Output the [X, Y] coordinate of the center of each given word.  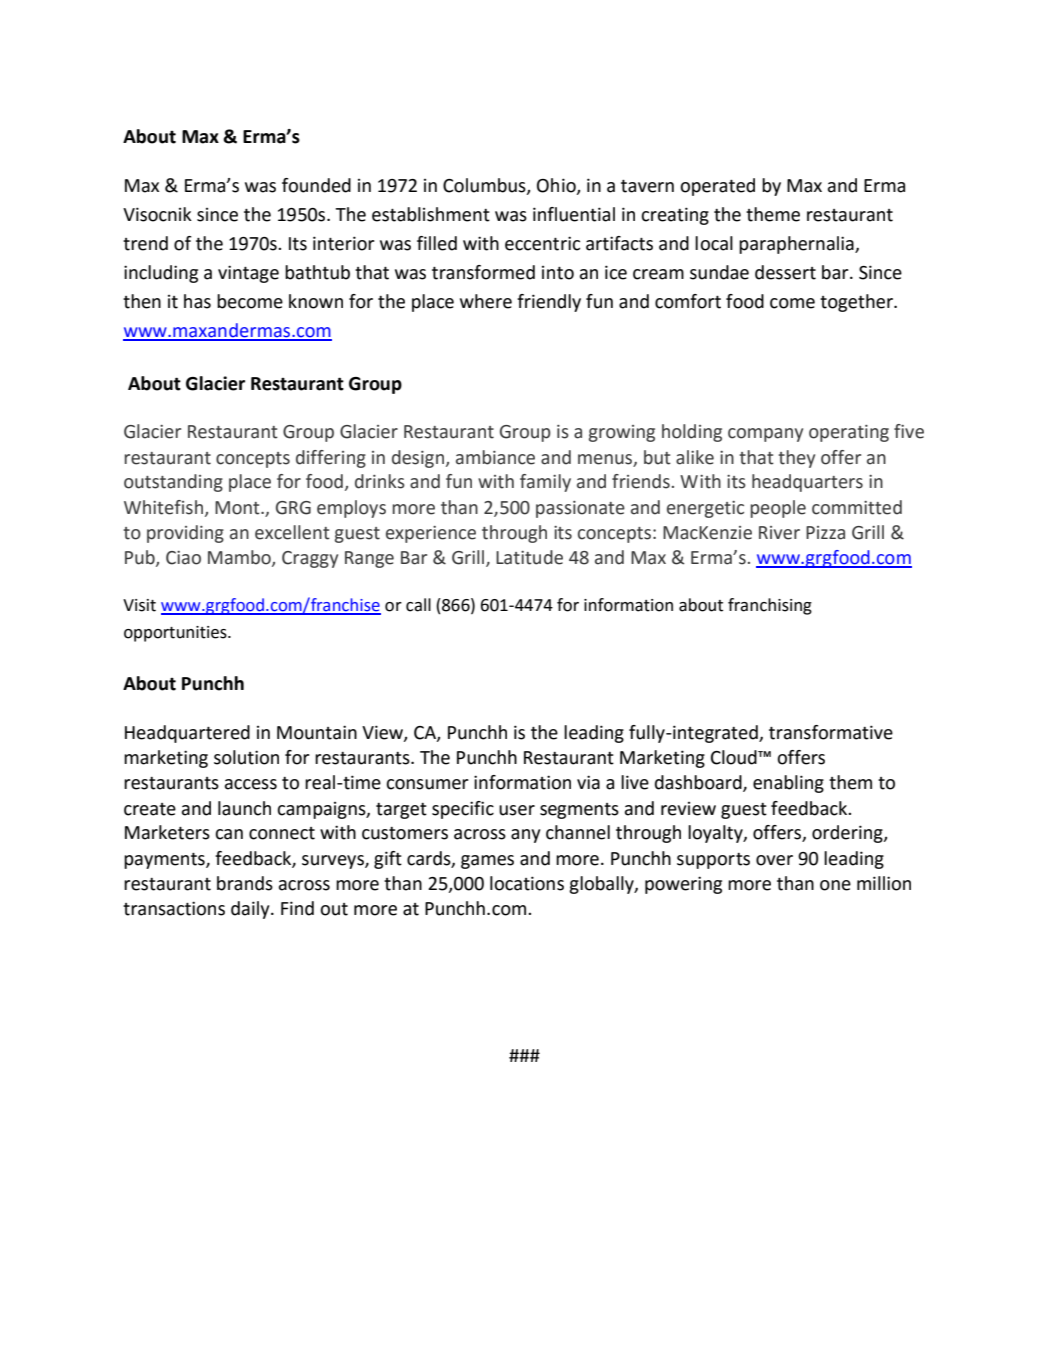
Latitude [529, 557]
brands [245, 883]
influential [574, 214]
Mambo [240, 558]
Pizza [825, 533]
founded [316, 185]
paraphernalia [797, 245]
